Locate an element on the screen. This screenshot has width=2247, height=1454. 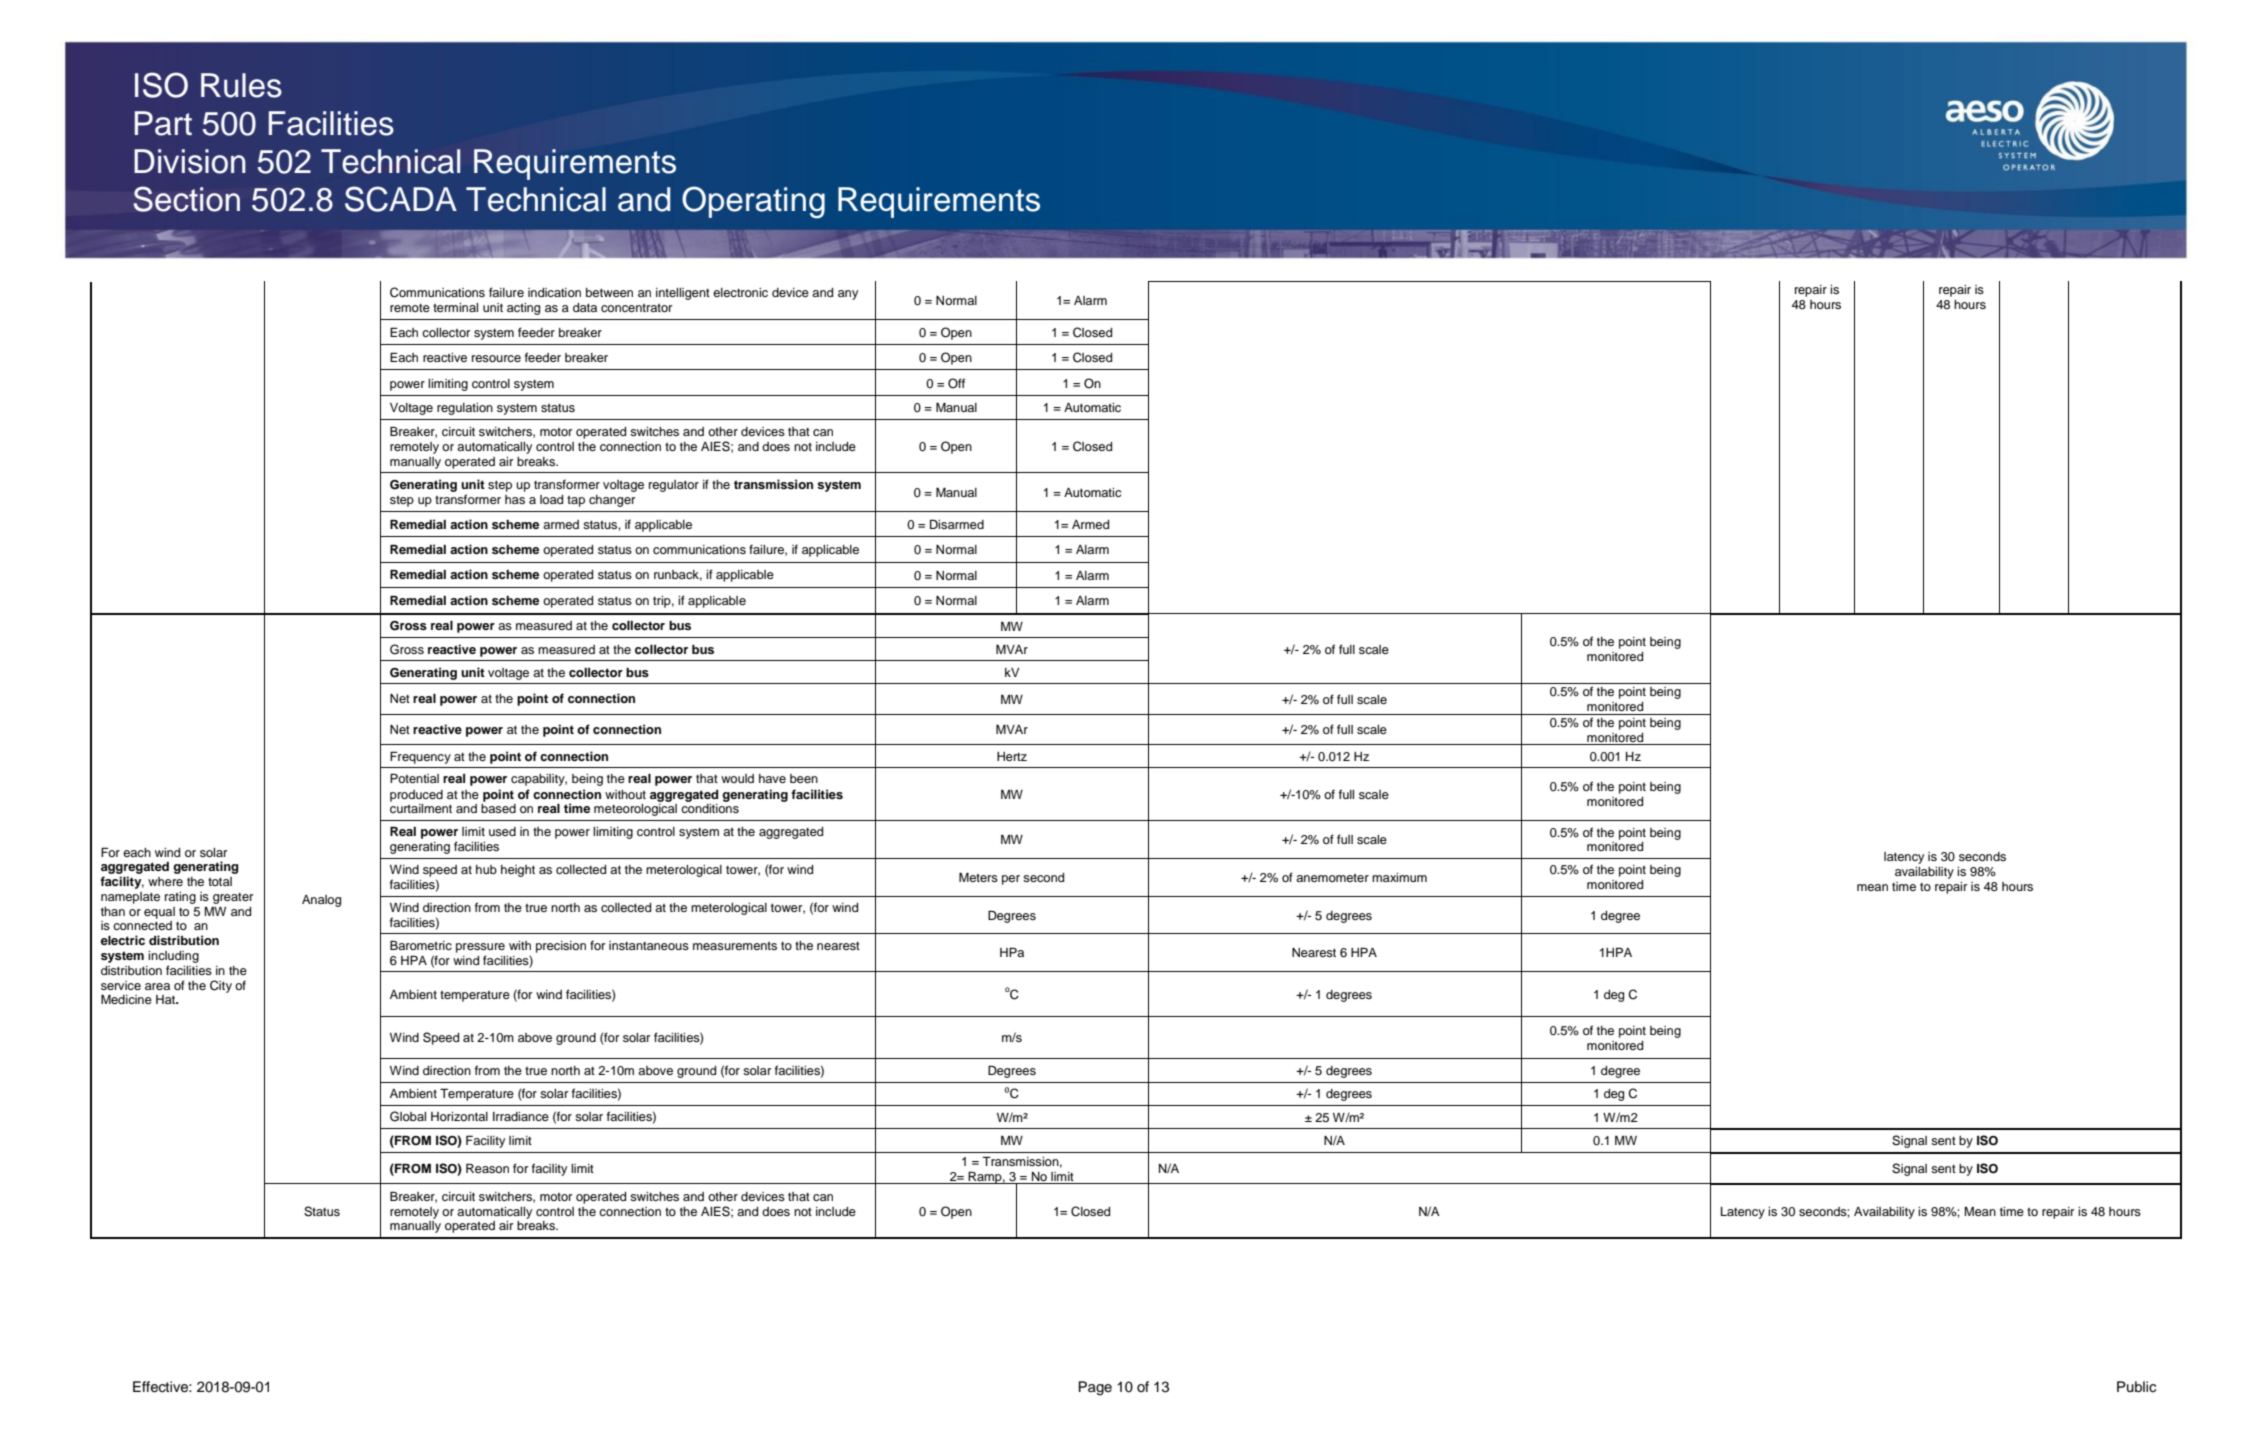
City is located at coordinates (221, 986).
